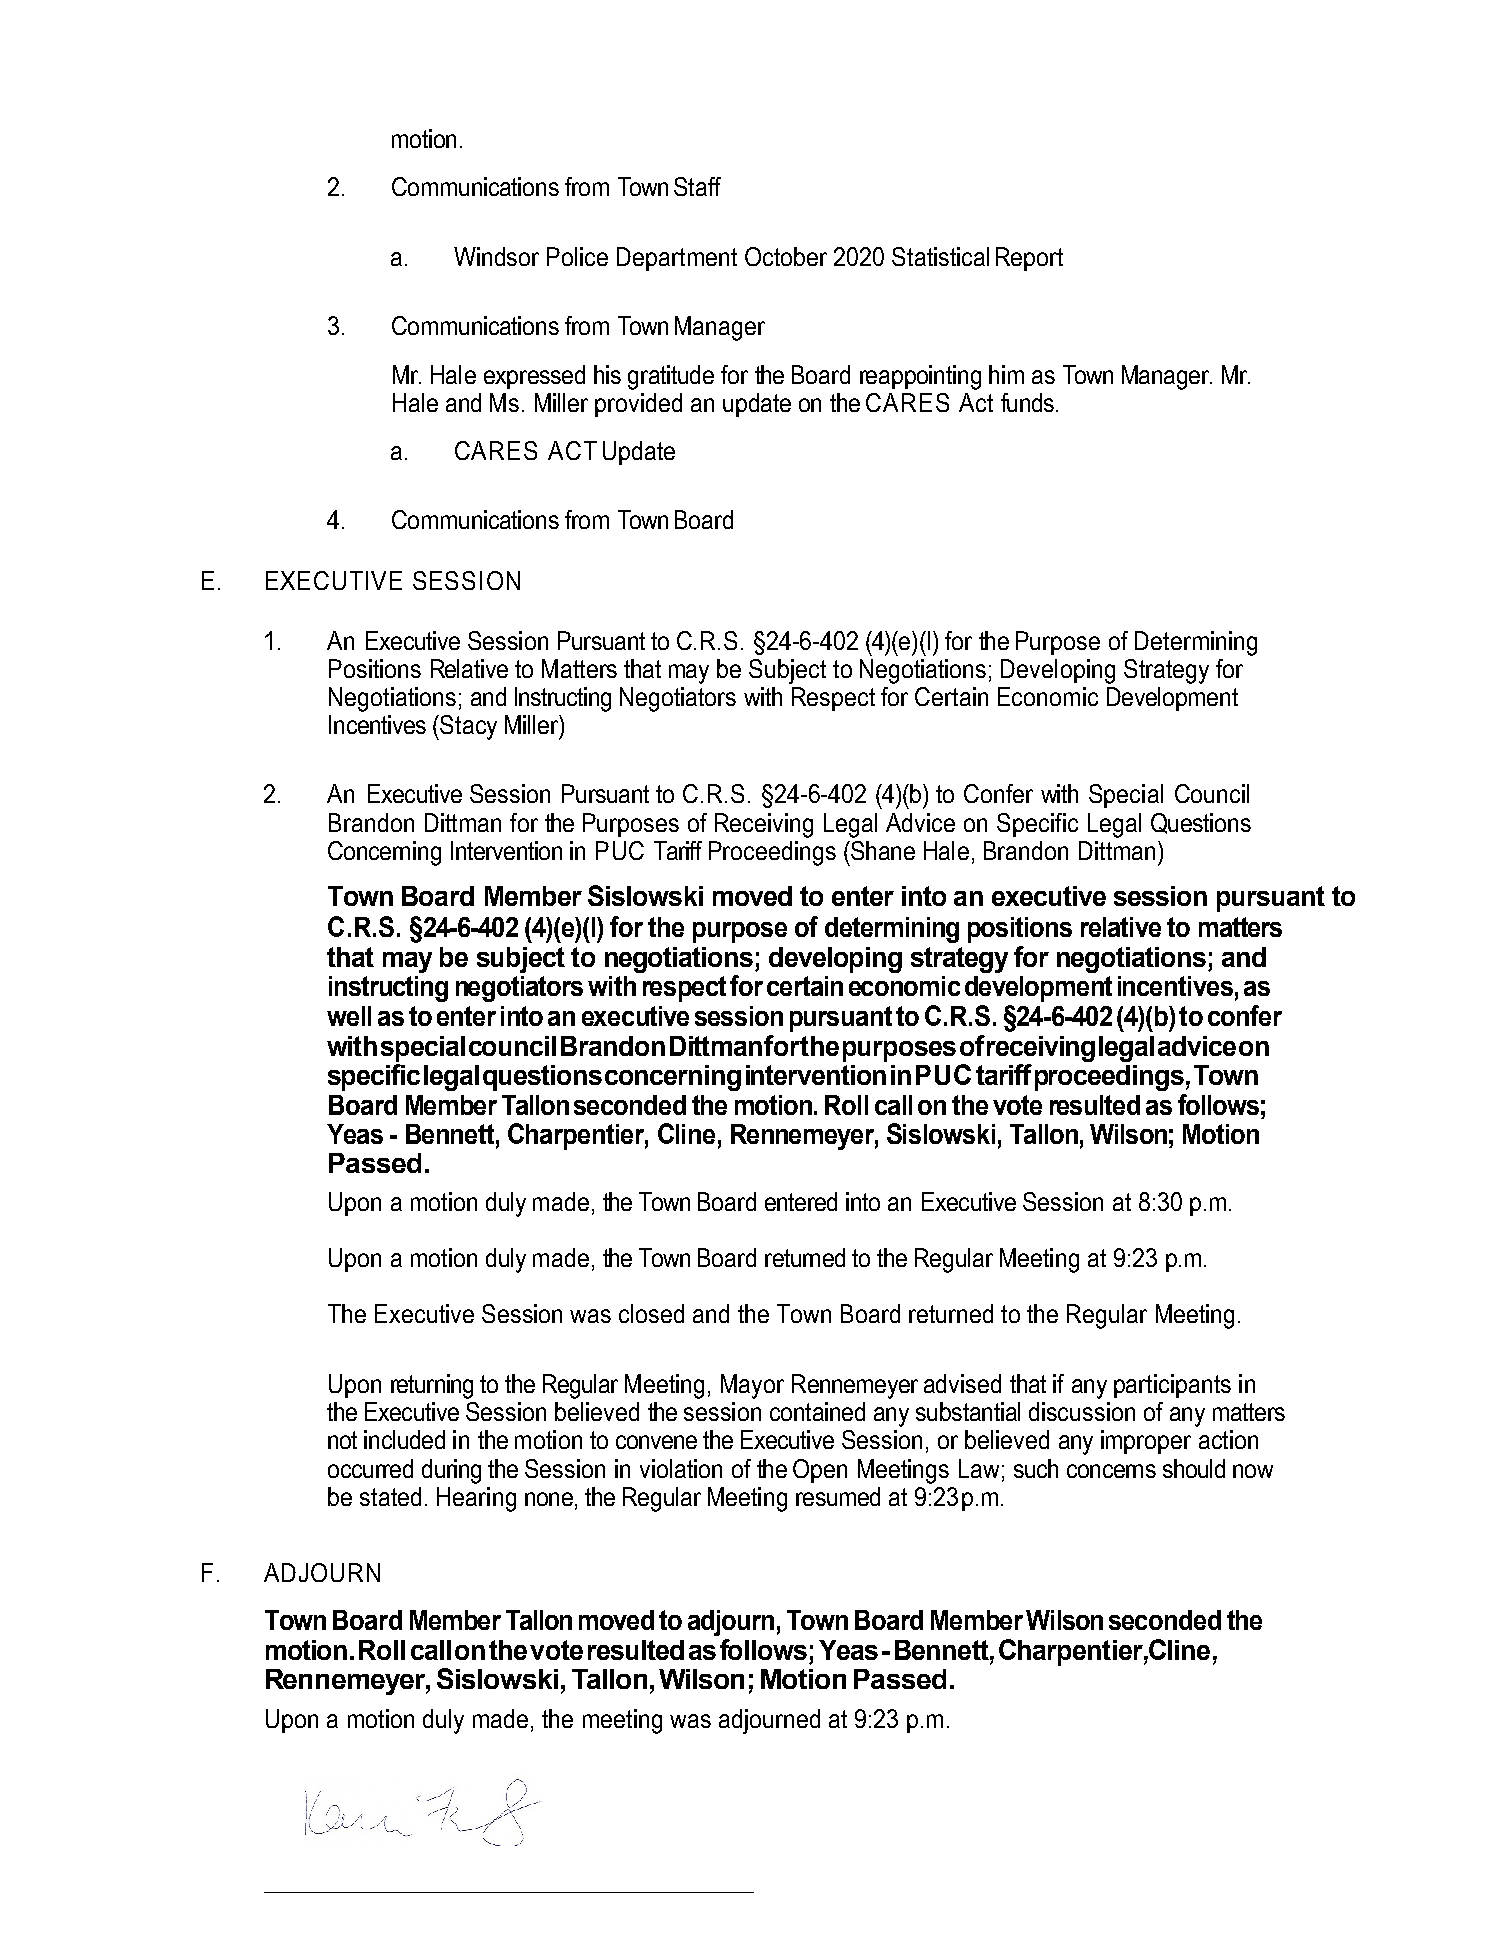 This screenshot has height=1945, width=1503. What do you see at coordinates (432, 1386) in the screenshot?
I see `returning` at bounding box center [432, 1386].
